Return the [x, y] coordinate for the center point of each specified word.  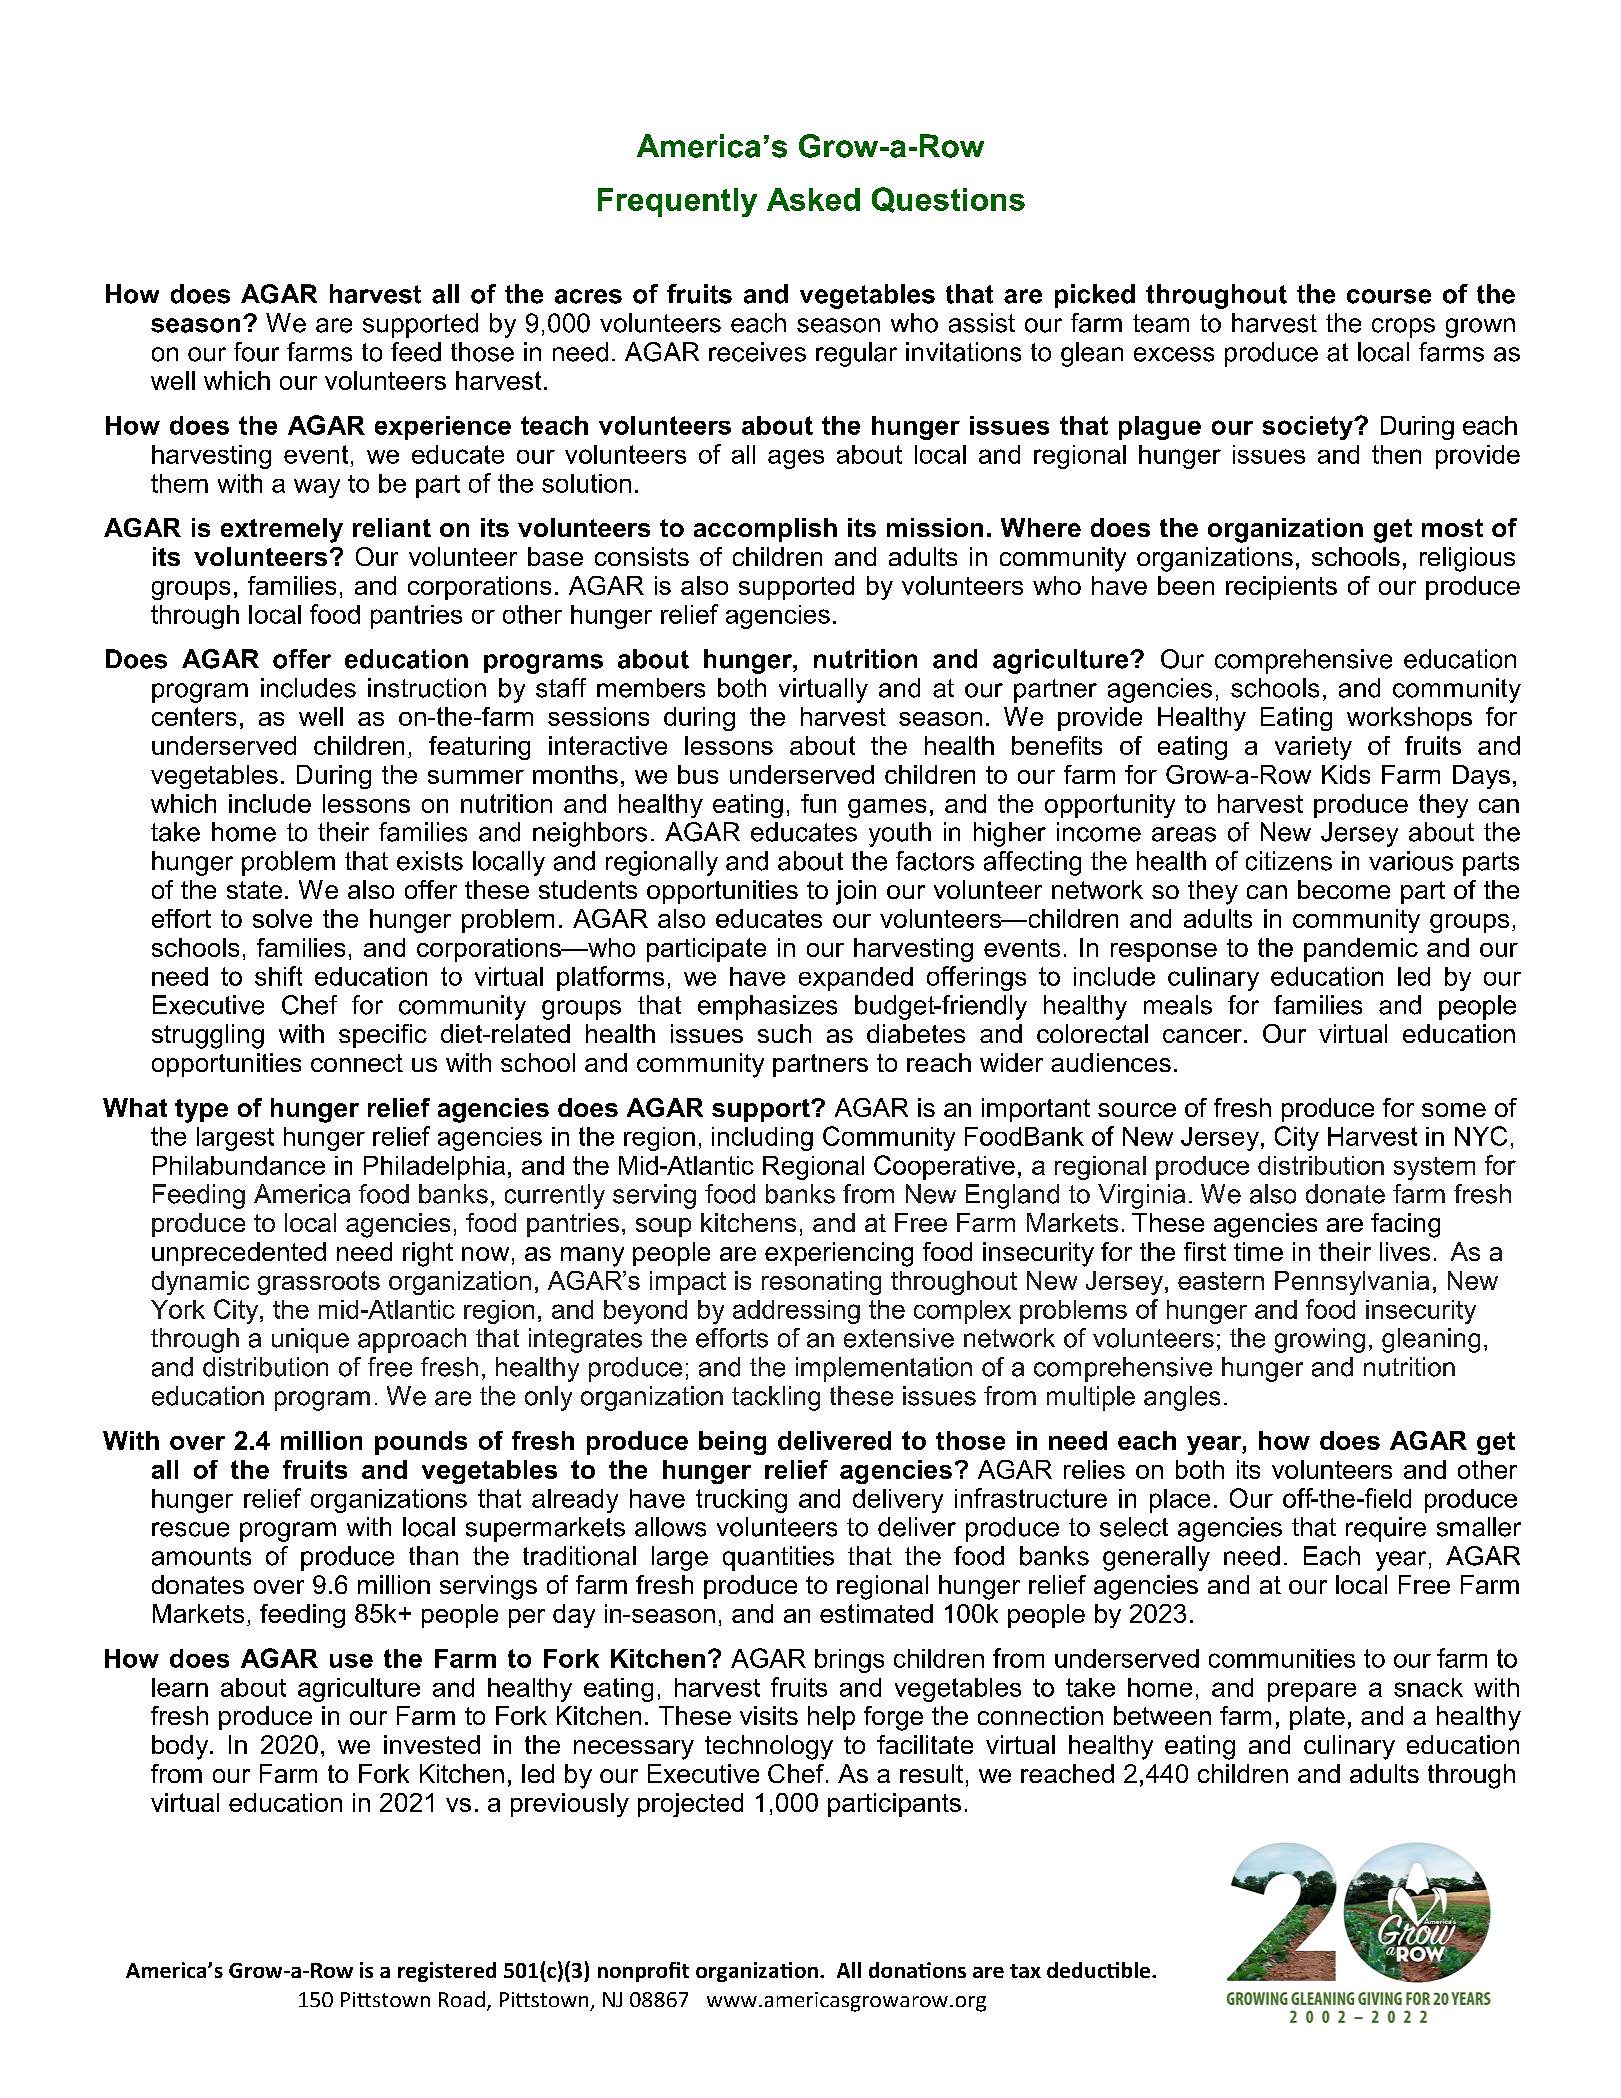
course [1389, 296]
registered [447, 1972]
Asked [813, 199]
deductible [1100, 1970]
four [256, 352]
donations [917, 1970]
